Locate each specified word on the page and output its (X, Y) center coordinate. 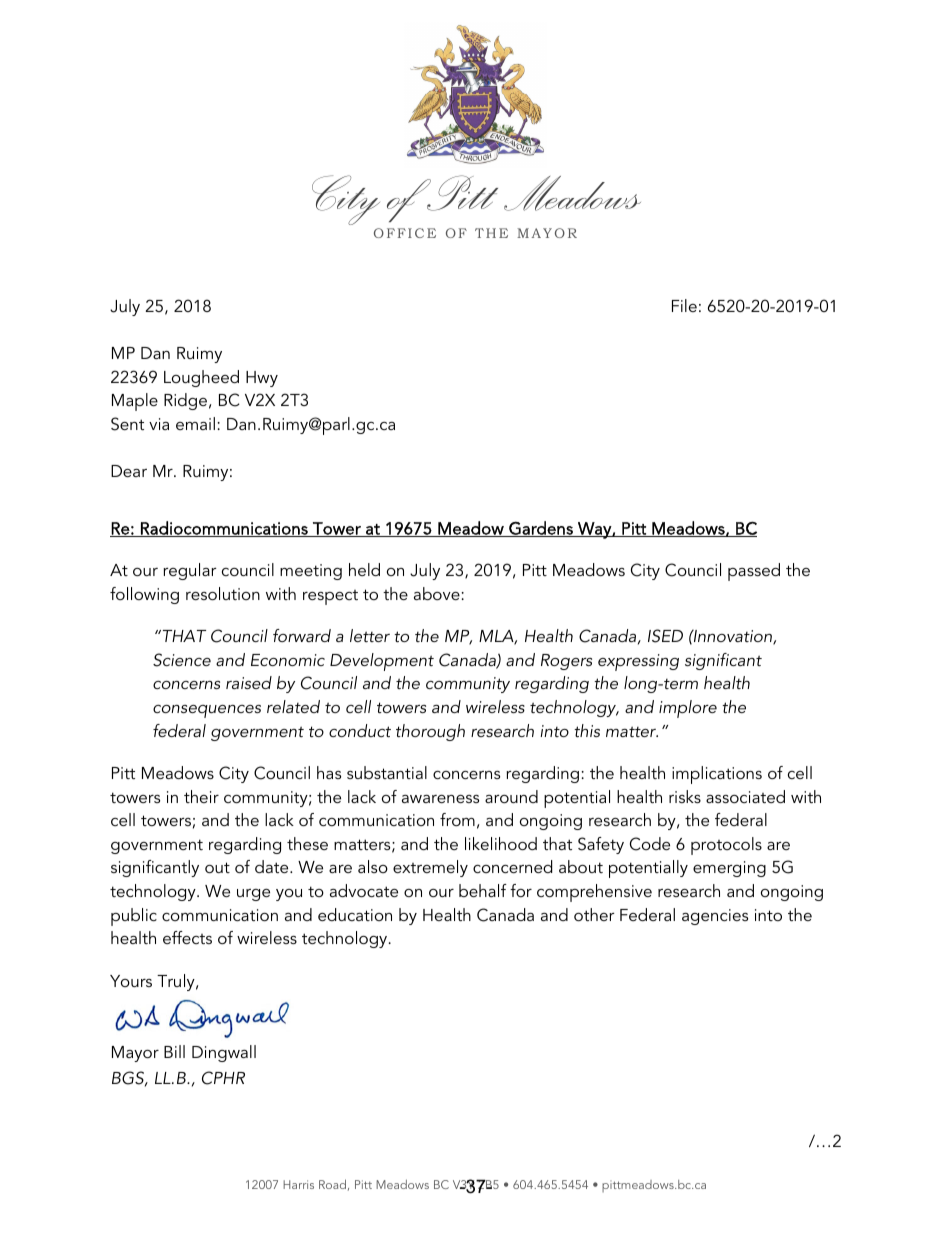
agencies (715, 917)
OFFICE (405, 233)
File (684, 305)
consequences (207, 711)
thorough (430, 732)
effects (187, 937)
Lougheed (201, 378)
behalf (483, 890)
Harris (298, 1184)
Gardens (541, 529)
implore (688, 709)
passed (754, 572)
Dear (129, 471)
